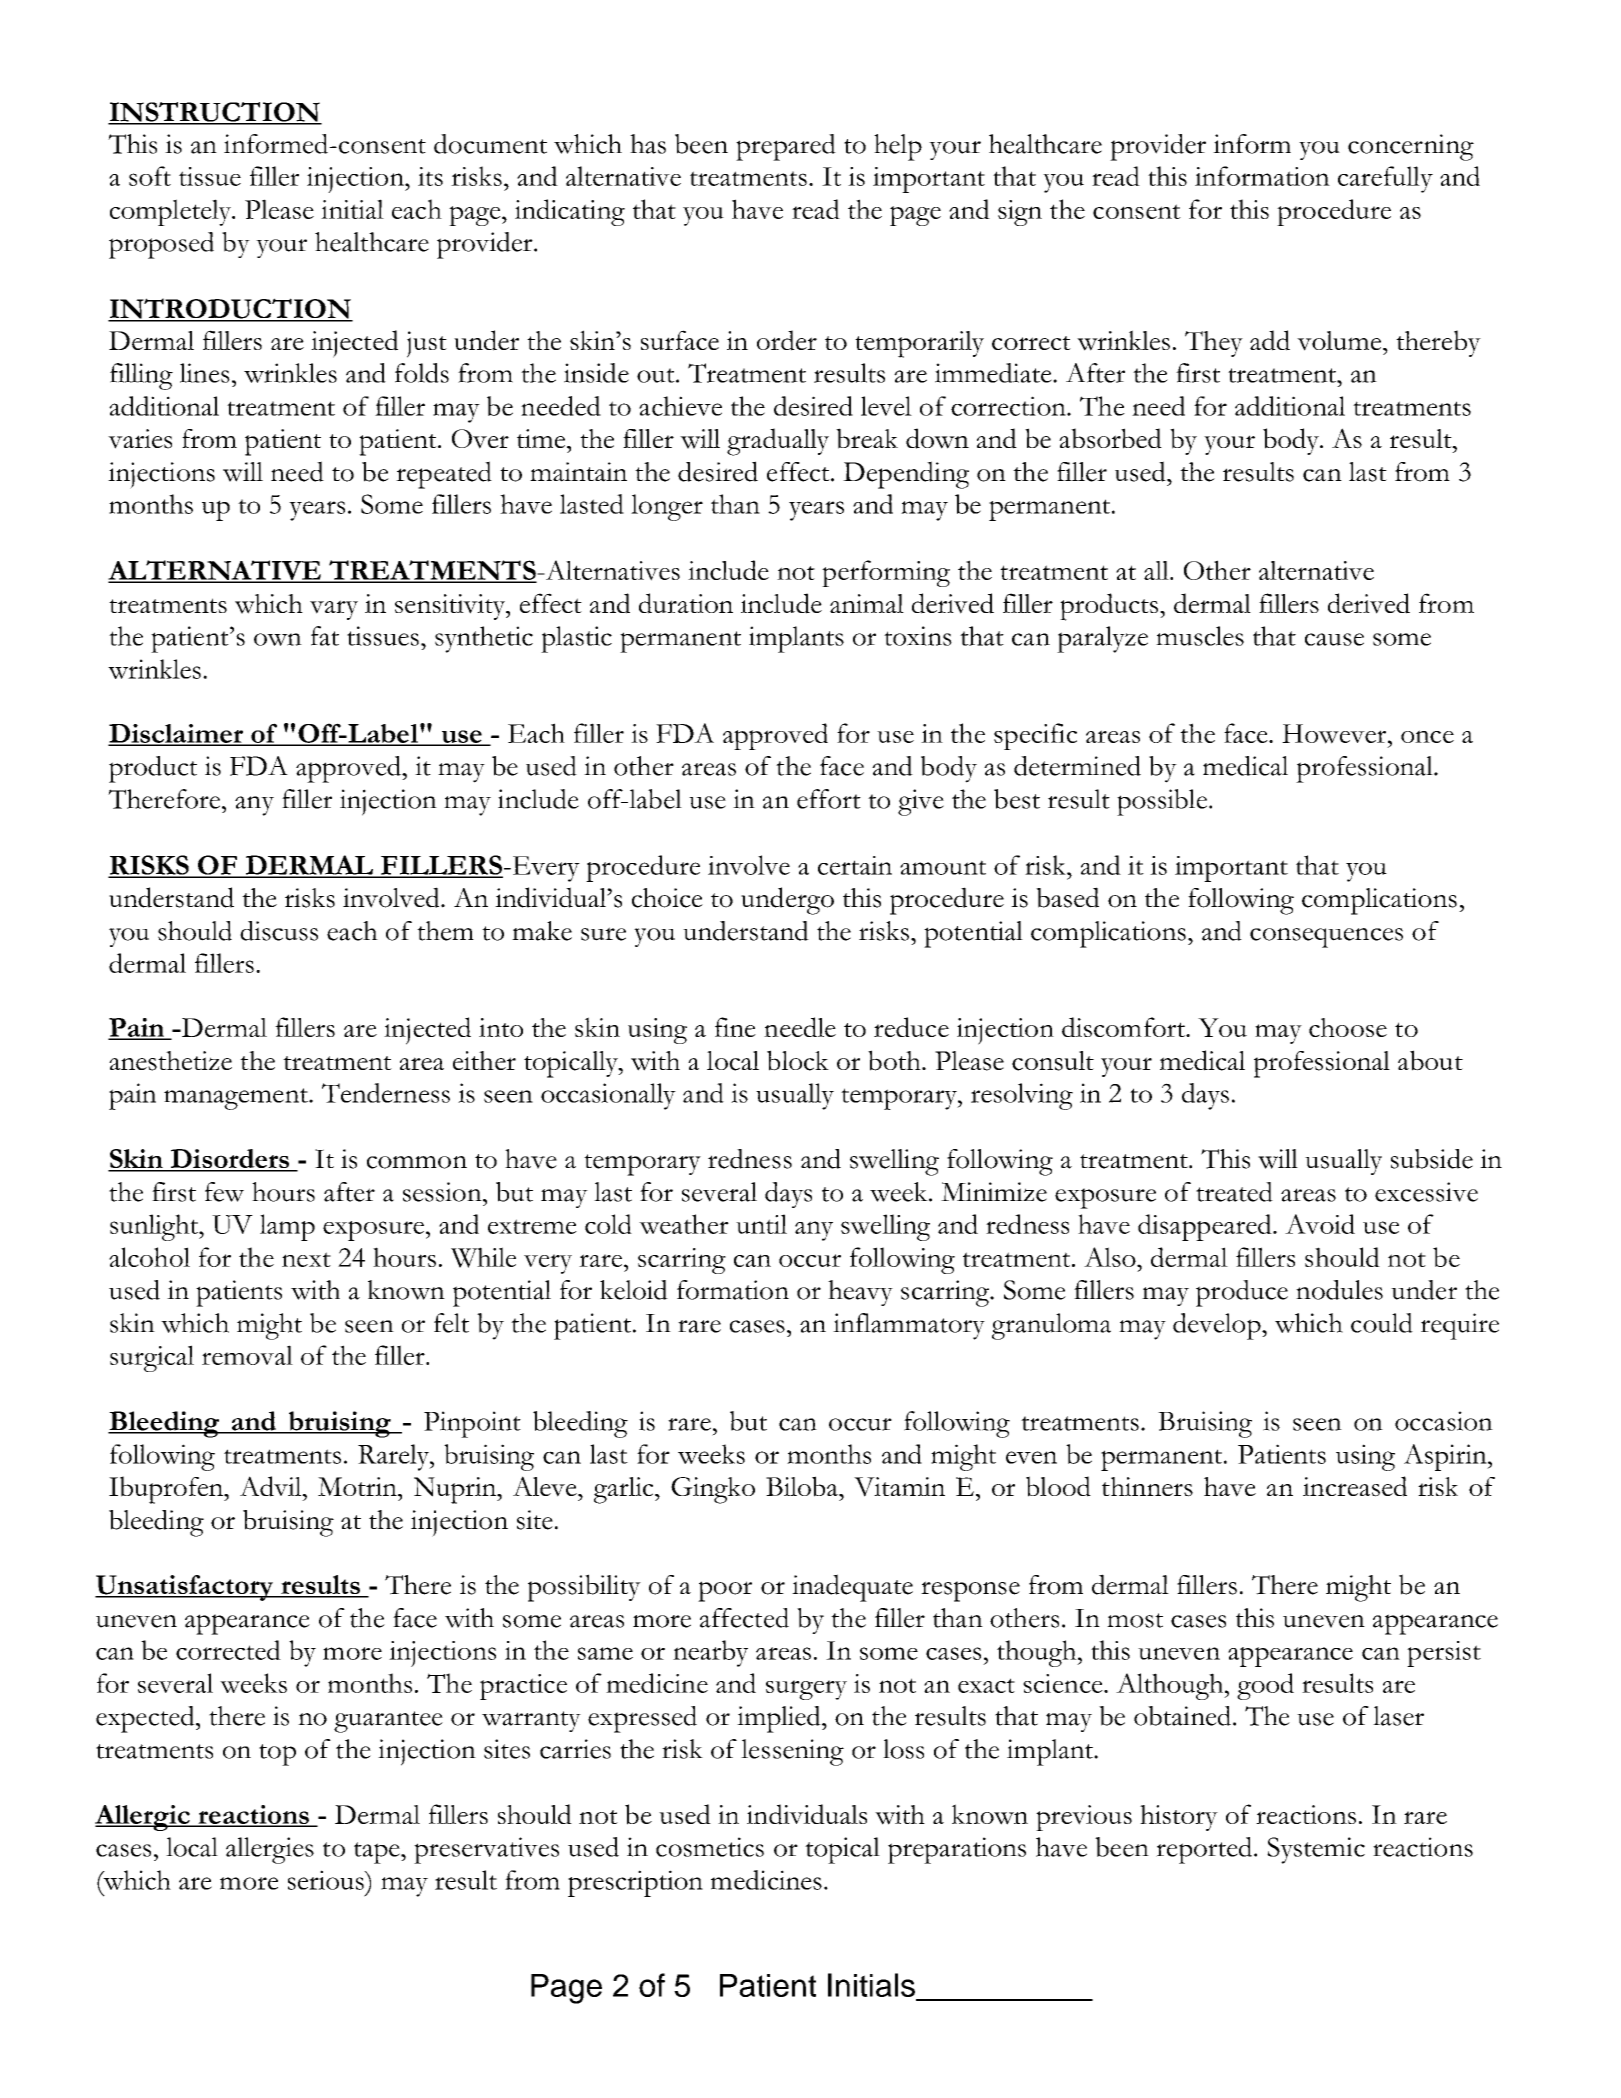 The image size is (1621, 2098). Describe the element at coordinates (860, 1293) in the page. I see `heavy` at that location.
